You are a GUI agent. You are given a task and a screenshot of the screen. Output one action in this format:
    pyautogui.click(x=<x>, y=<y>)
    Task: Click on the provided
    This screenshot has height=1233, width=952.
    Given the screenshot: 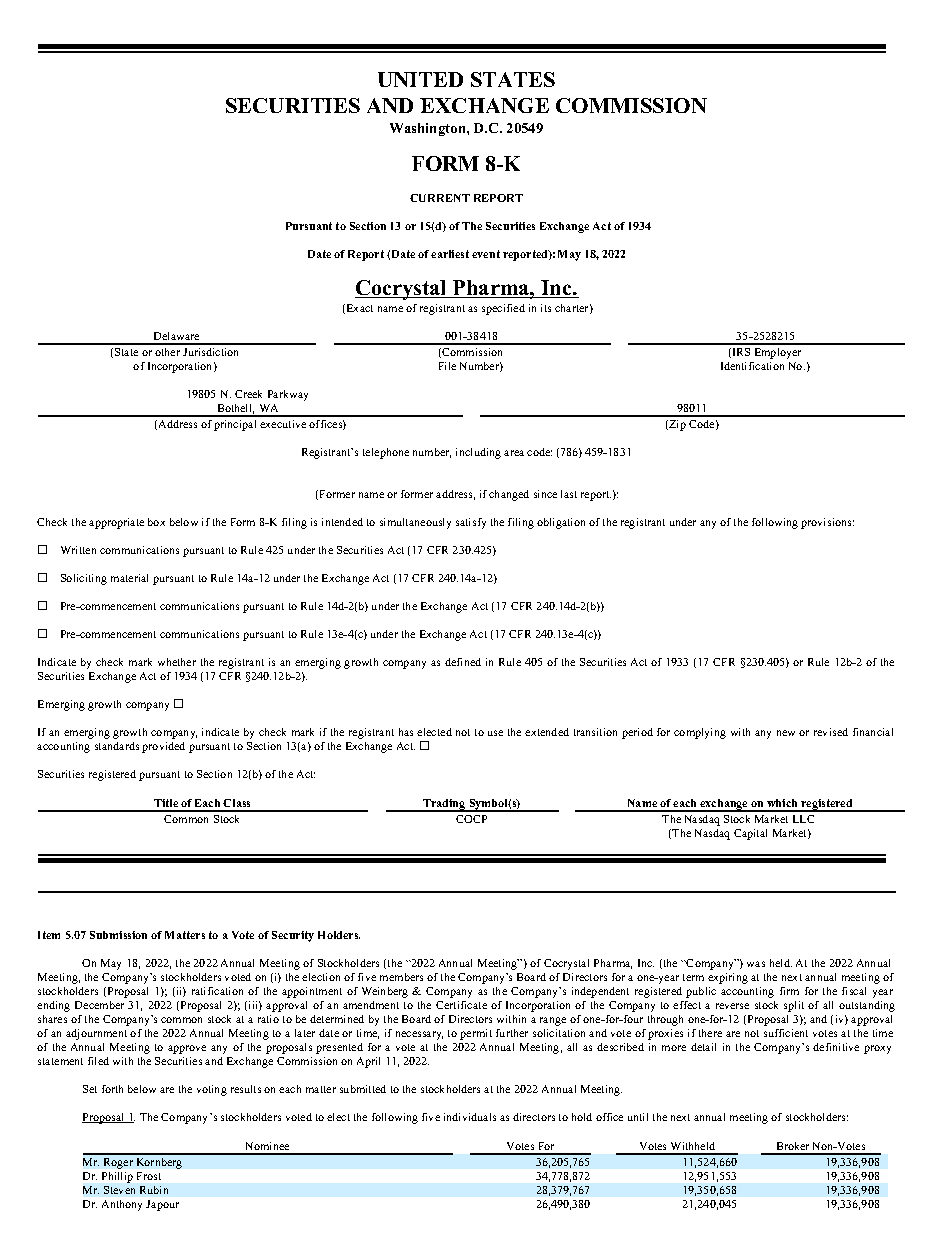 What is the action you would take?
    pyautogui.click(x=163, y=747)
